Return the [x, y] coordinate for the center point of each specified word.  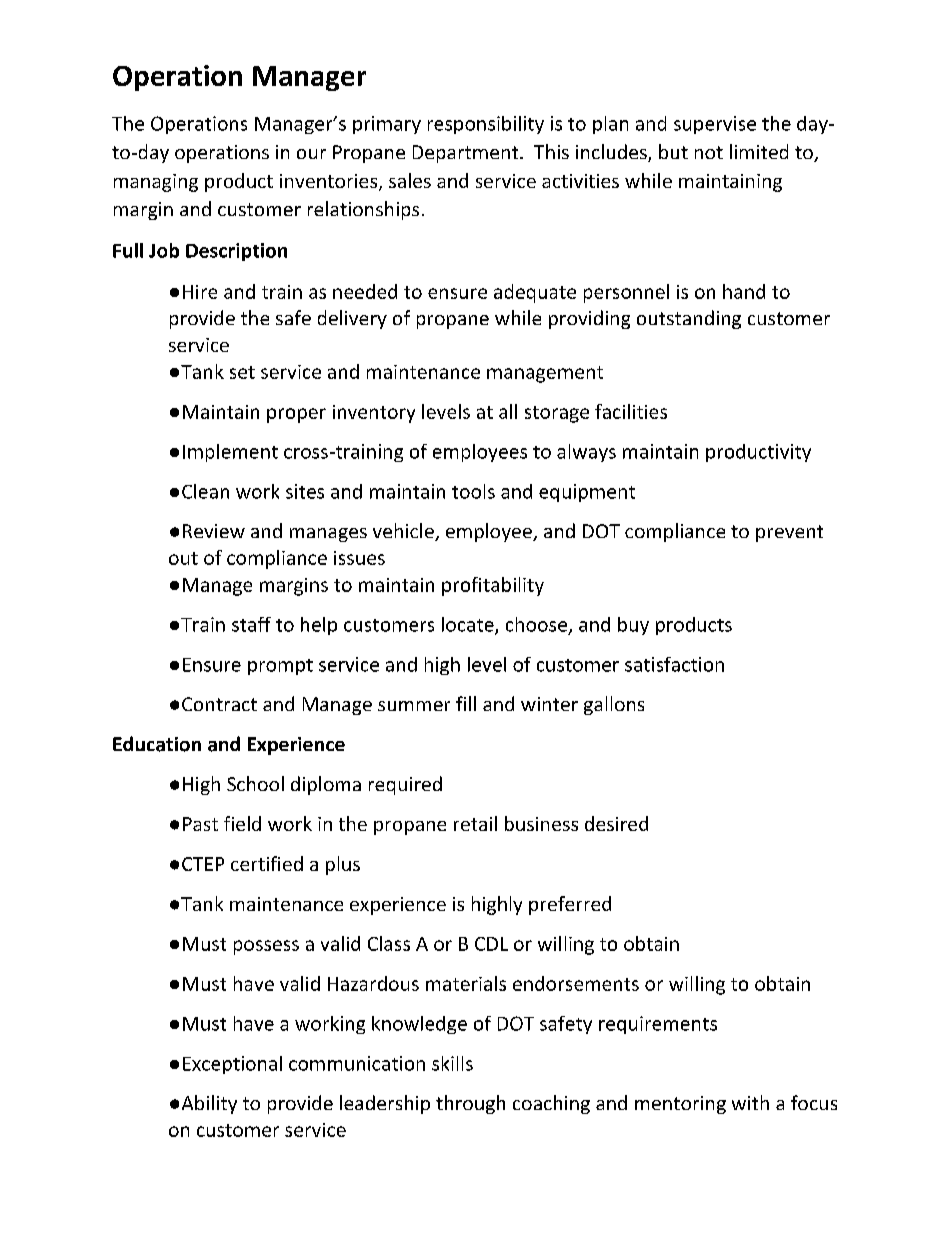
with [750, 1102]
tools [473, 491]
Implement [230, 453]
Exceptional [232, 1065]
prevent [789, 533]
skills [452, 1063]
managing [156, 183]
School [255, 783]
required [405, 785]
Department [467, 154]
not [709, 152]
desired [616, 823]
